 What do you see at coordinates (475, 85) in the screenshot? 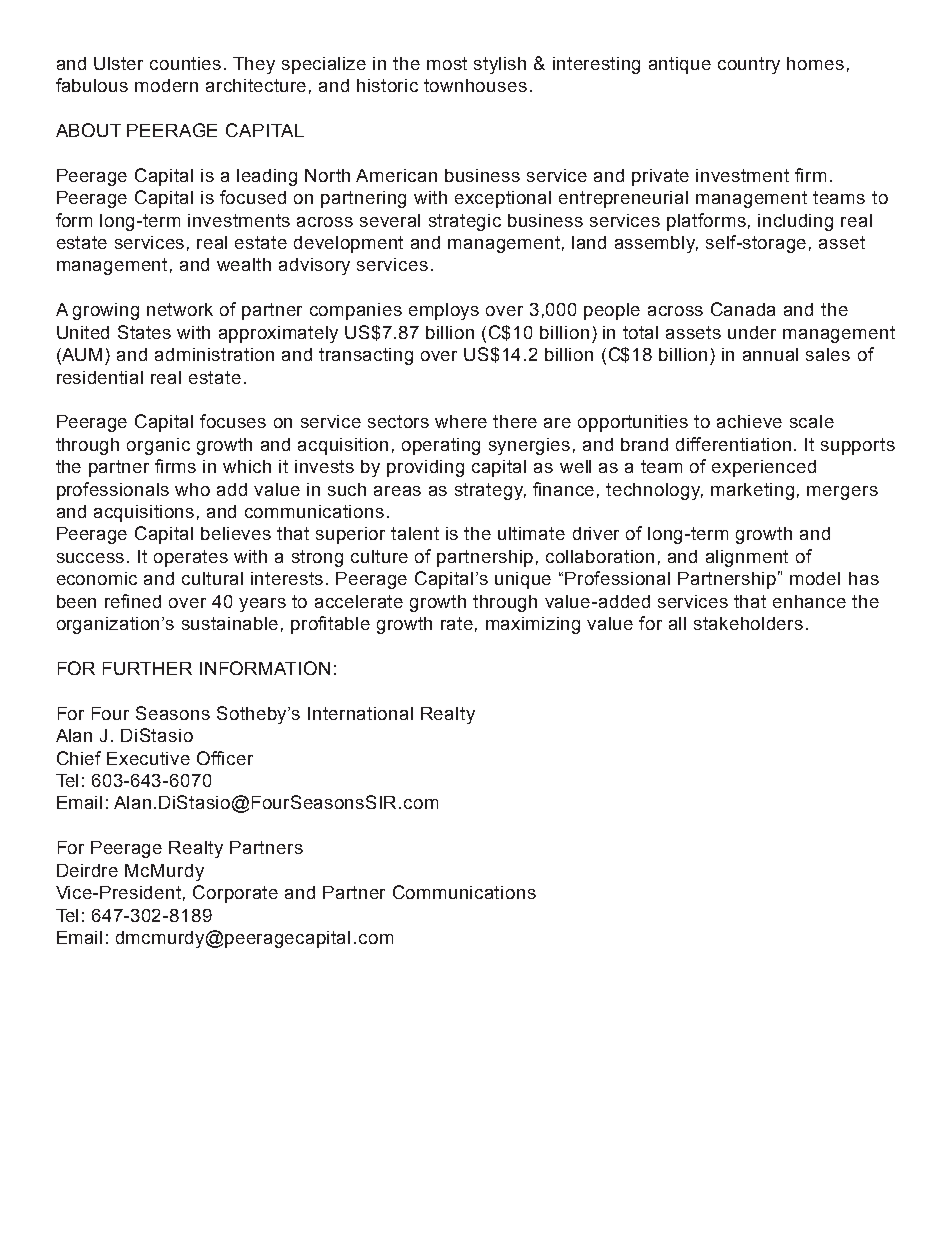
I see `townhouses` at bounding box center [475, 85].
